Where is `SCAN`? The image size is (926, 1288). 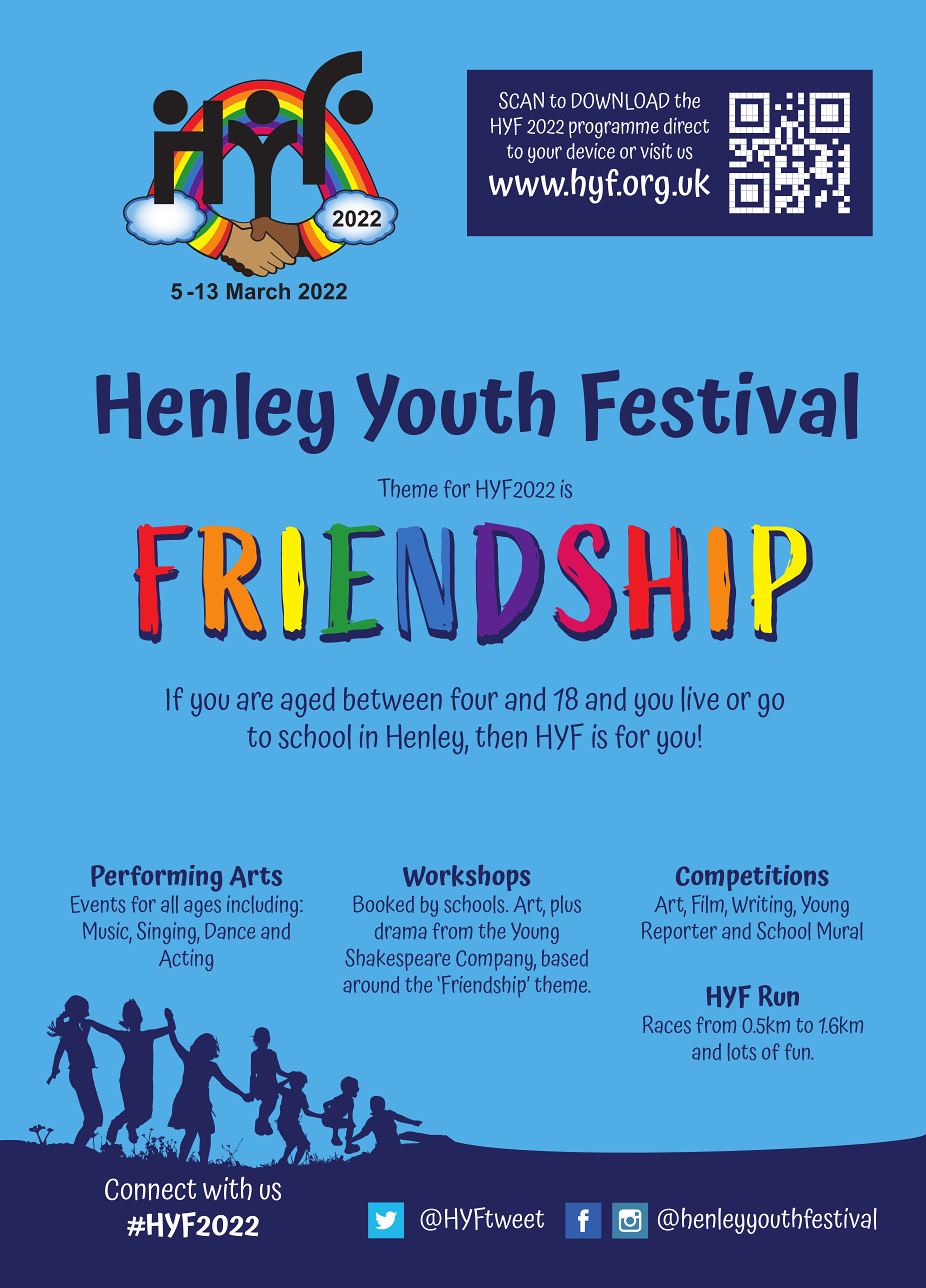 SCAN is located at coordinates (521, 101).
